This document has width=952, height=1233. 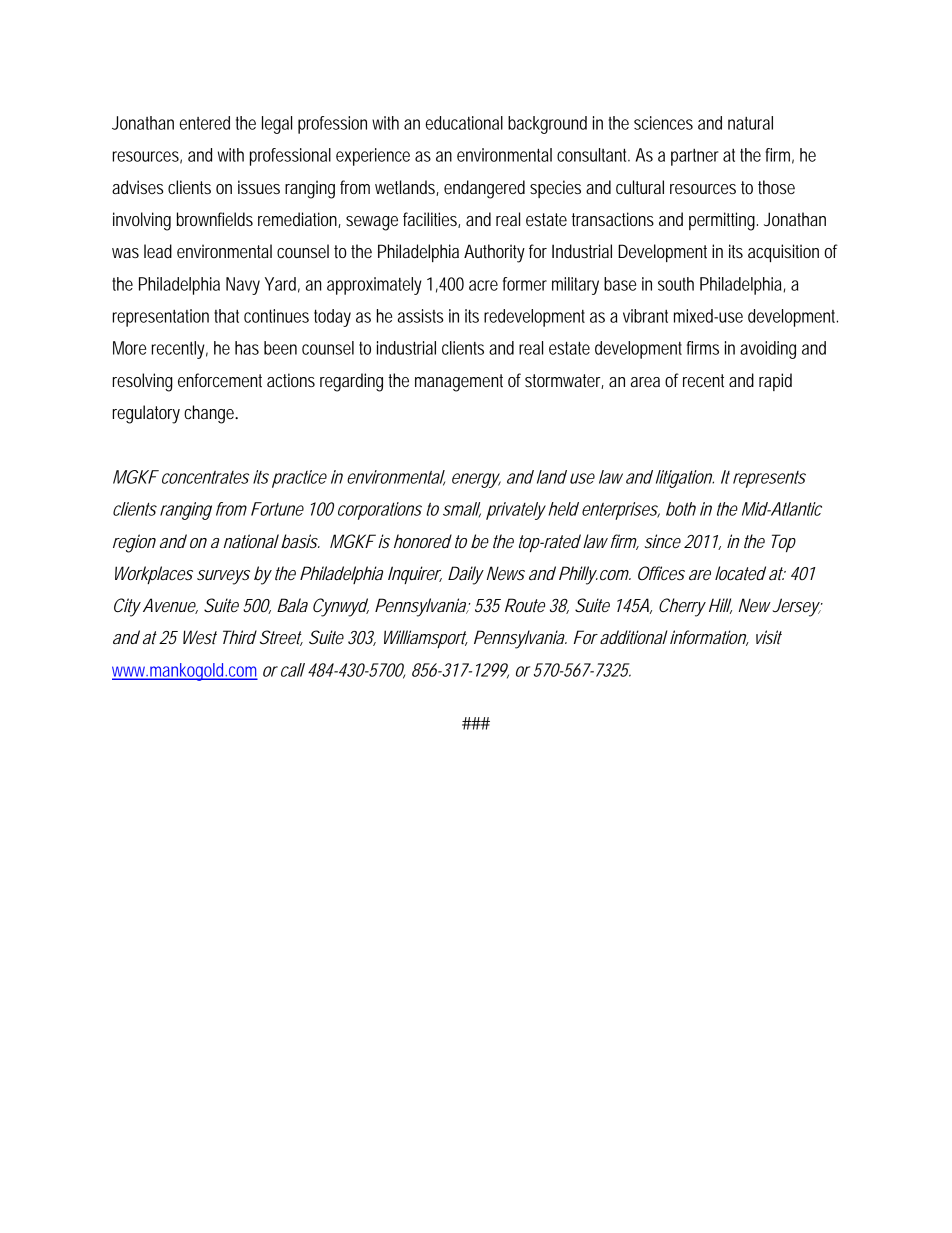 I want to click on south, so click(x=676, y=284).
